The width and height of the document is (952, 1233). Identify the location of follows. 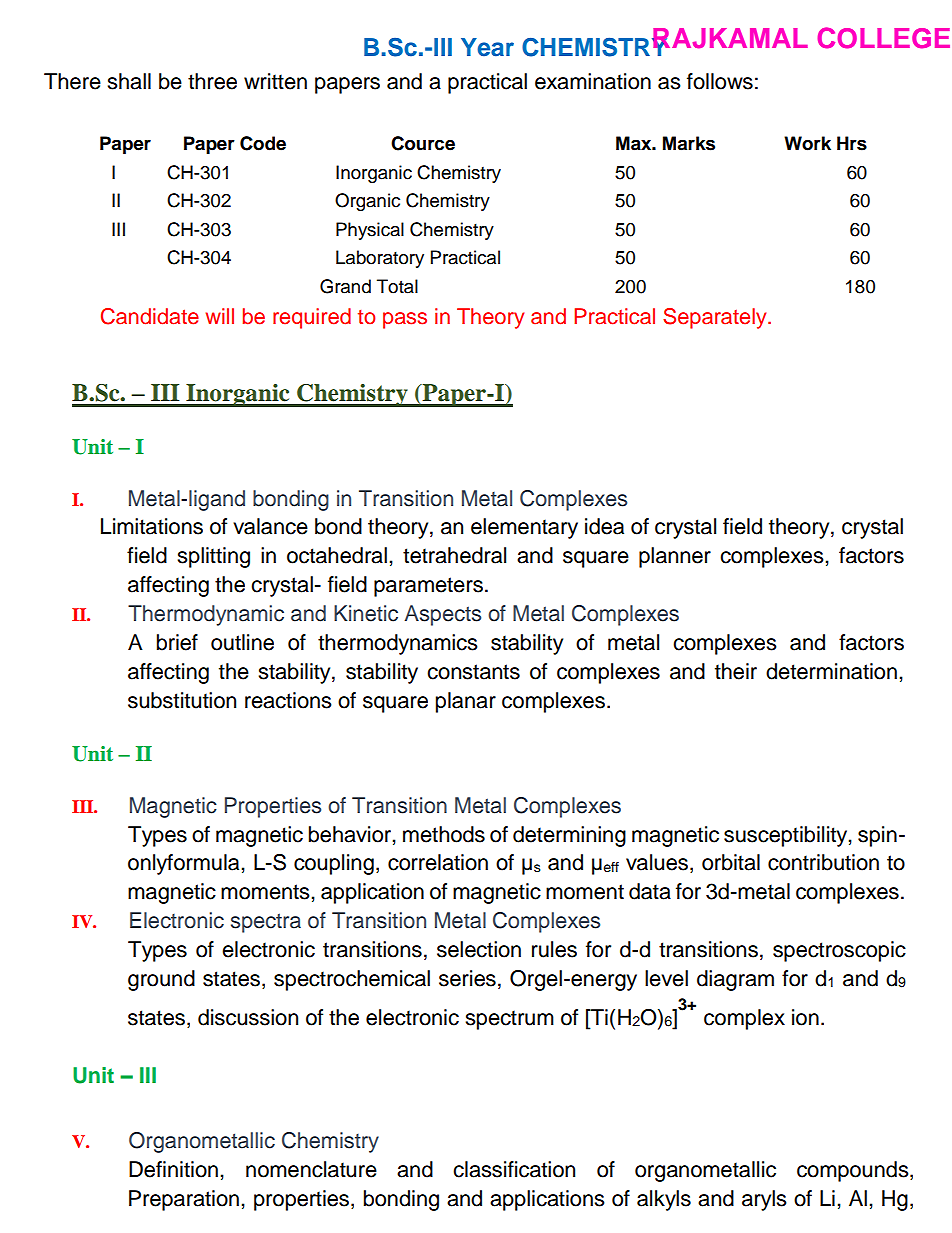
(720, 81).
